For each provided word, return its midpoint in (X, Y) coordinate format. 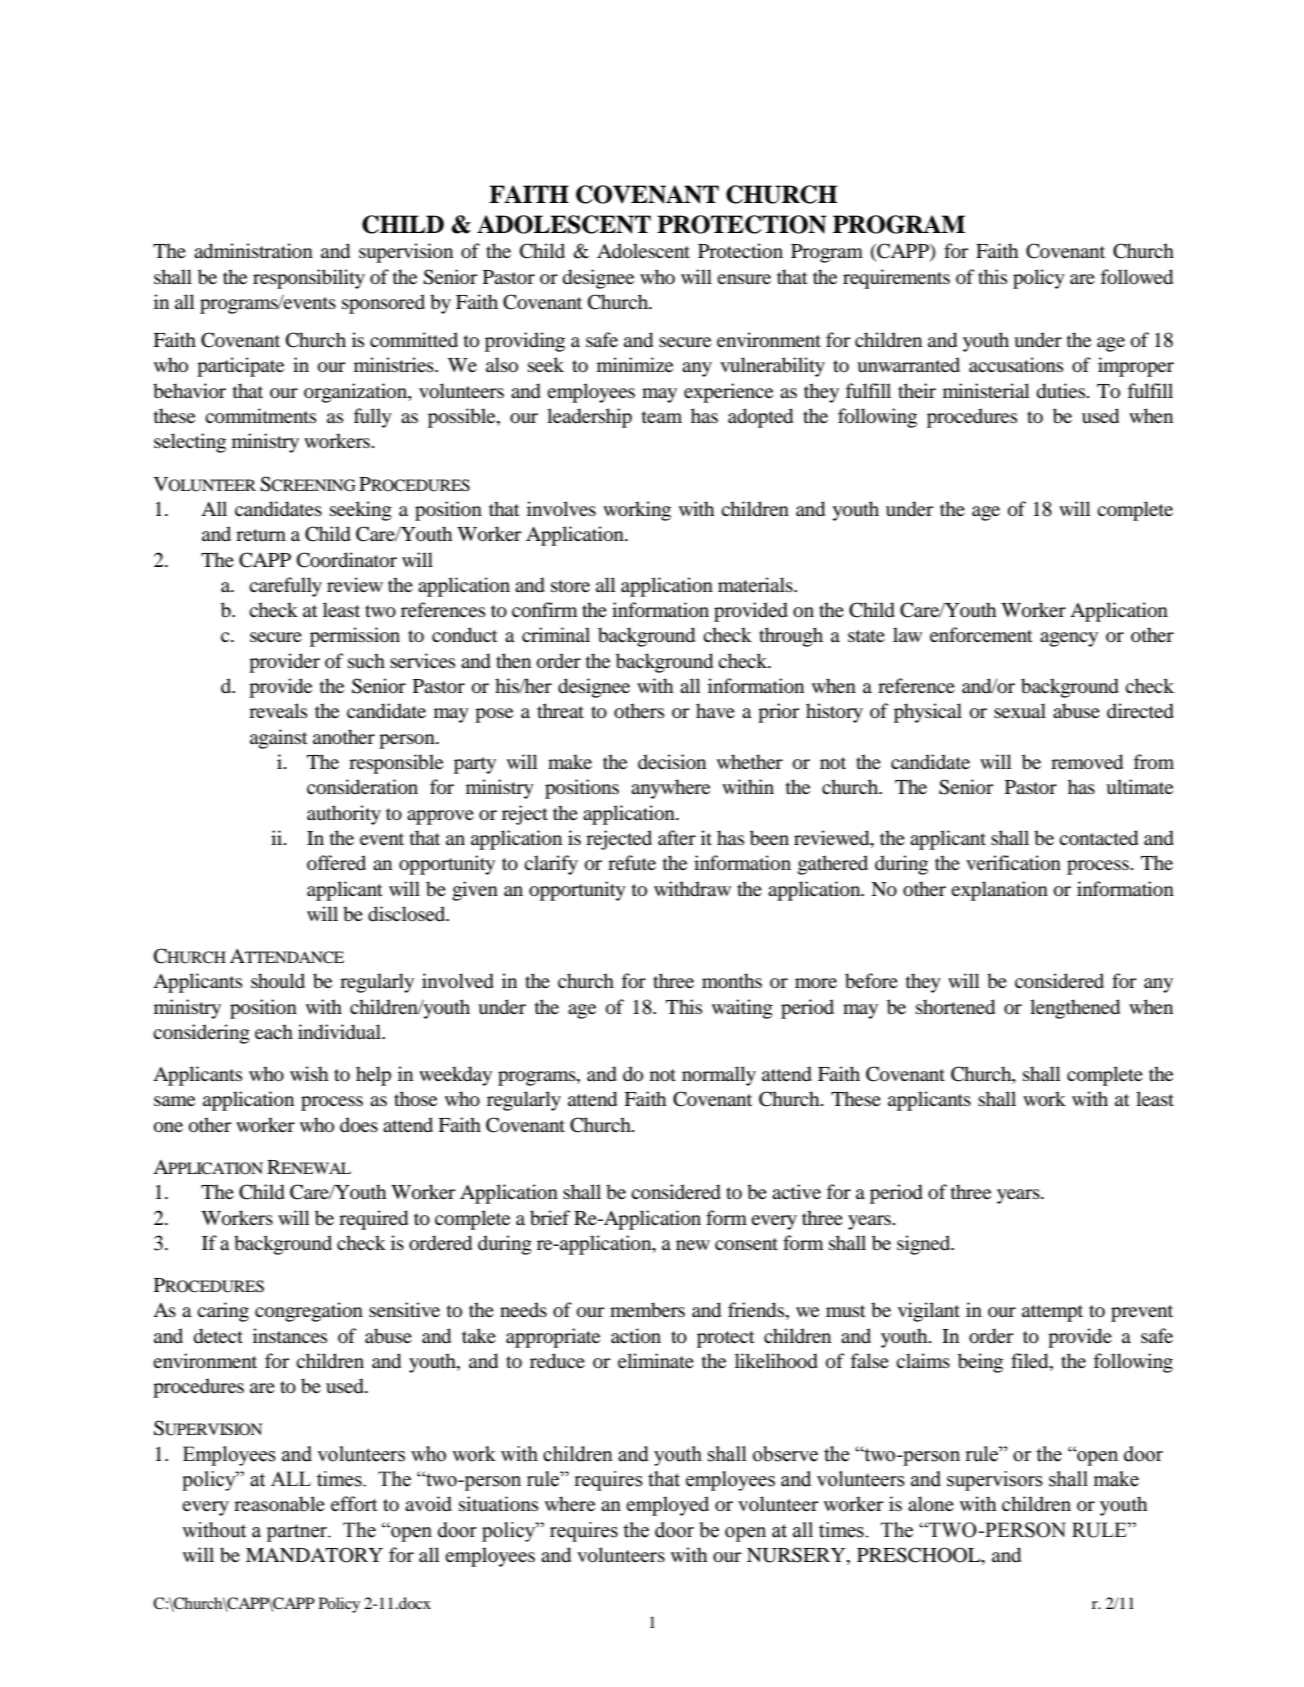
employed (667, 1506)
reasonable (279, 1504)
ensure (744, 279)
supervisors (995, 1481)
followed (1137, 277)
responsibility (309, 279)
